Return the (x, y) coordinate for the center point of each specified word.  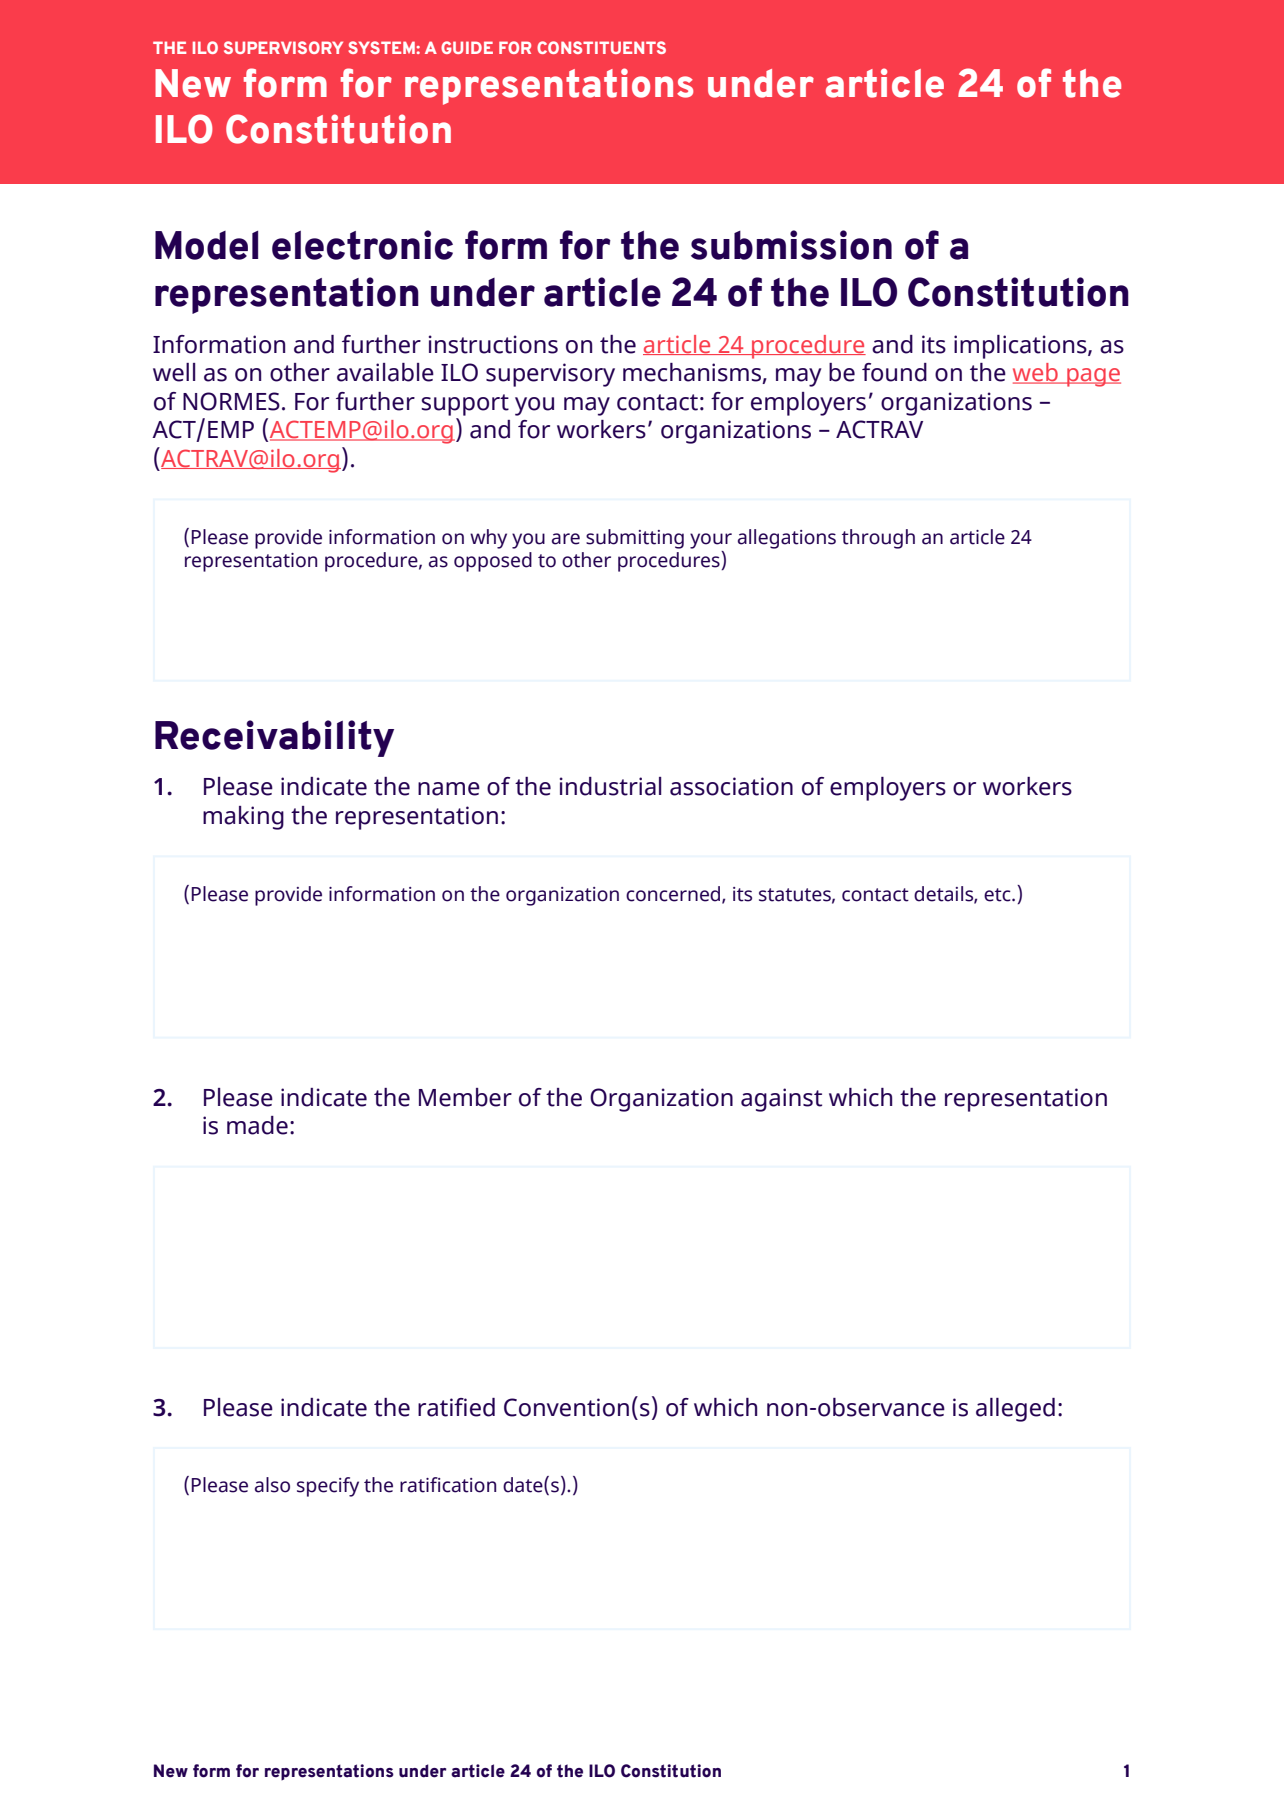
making (243, 818)
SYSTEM (381, 47)
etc (998, 895)
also (272, 1485)
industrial (610, 786)
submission (791, 245)
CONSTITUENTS (601, 47)
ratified (456, 1407)
